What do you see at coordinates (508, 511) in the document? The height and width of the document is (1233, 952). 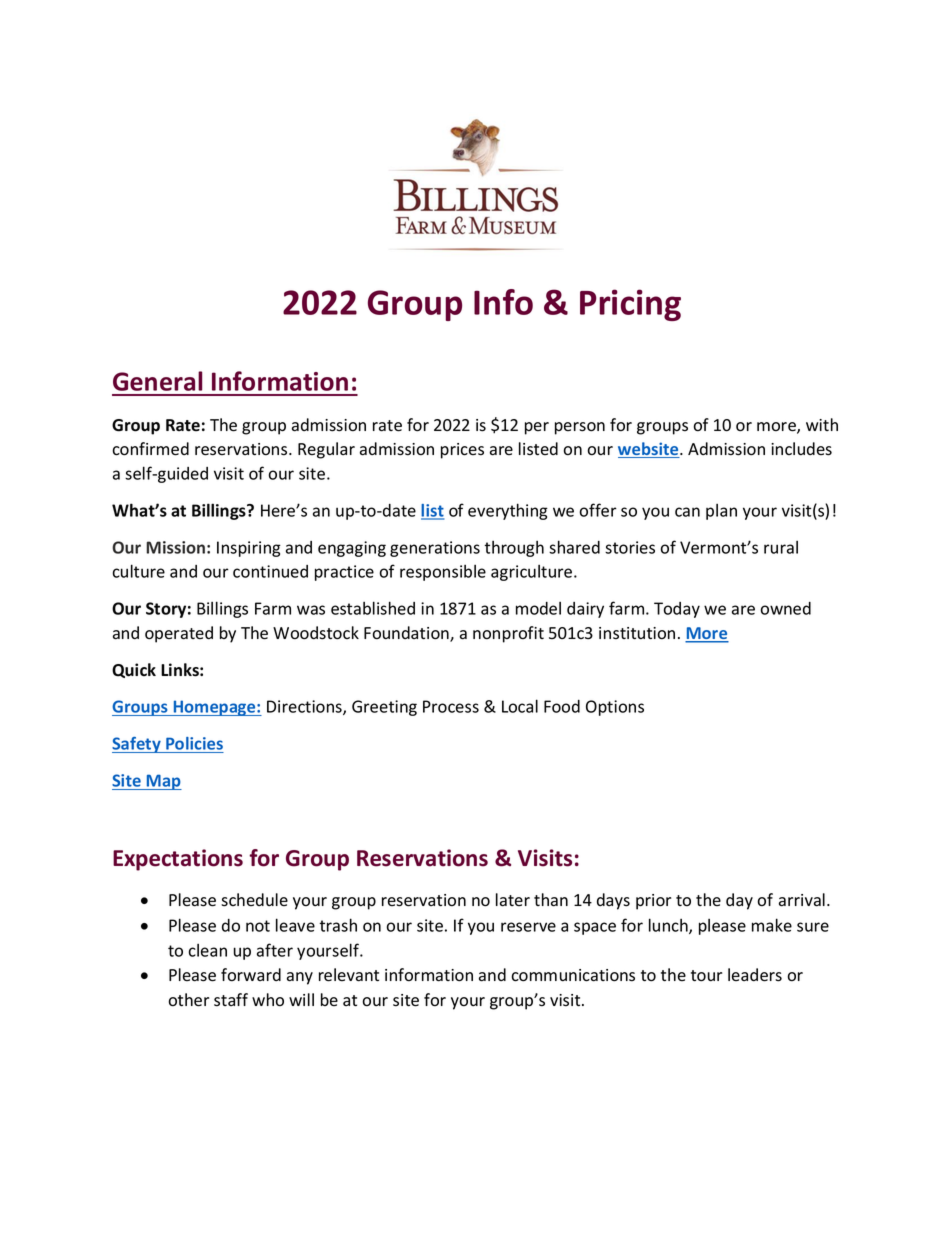 I see `everything` at bounding box center [508, 511].
